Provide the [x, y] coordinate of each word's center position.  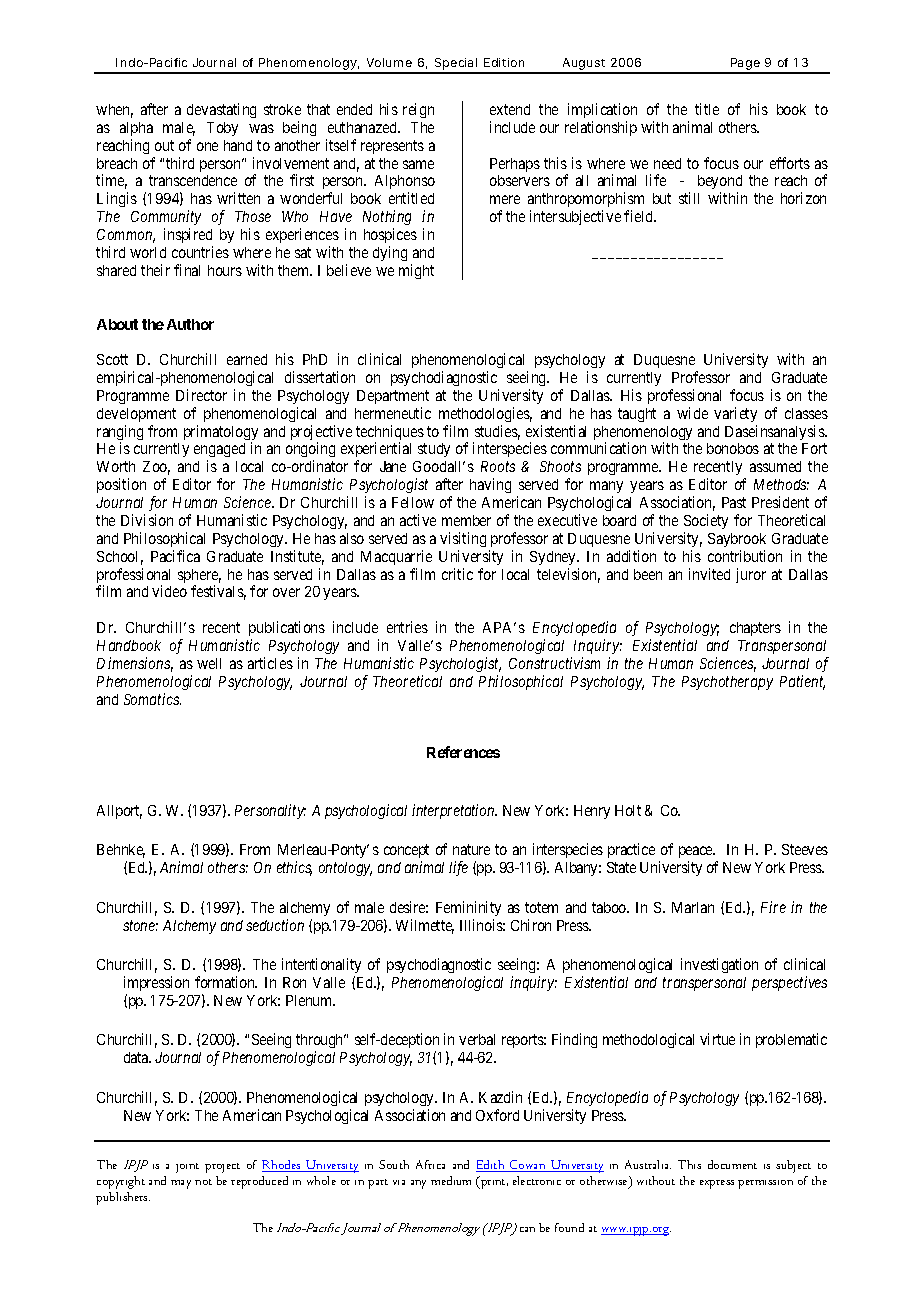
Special [456, 65]
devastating [221, 110]
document [732, 1164]
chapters [755, 629]
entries [407, 627]
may [181, 1184]
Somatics [152, 699]
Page [745, 65]
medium [451, 1180]
